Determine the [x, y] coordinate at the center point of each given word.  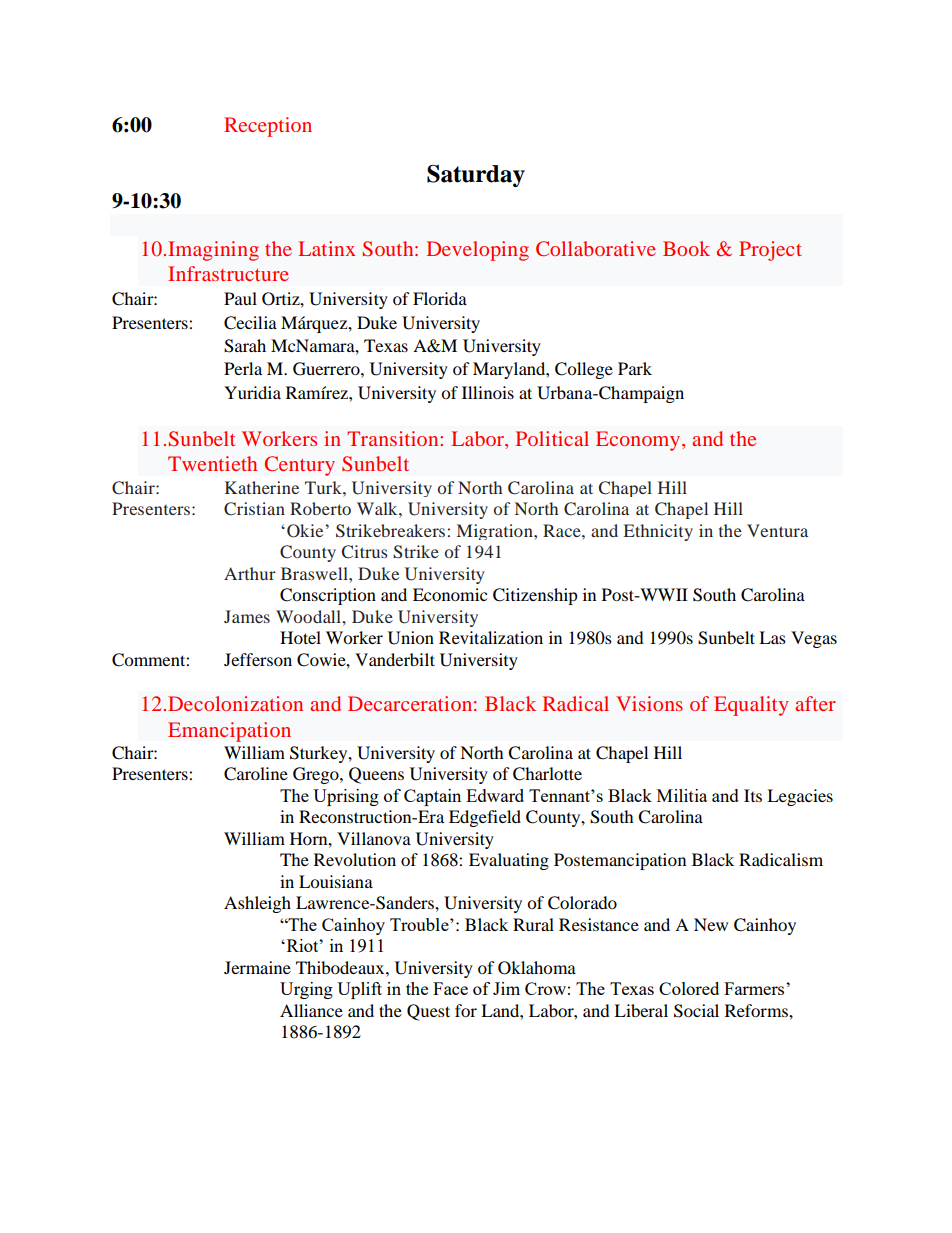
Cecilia [250, 323]
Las [772, 637]
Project [770, 251]
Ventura [777, 530]
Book [686, 248]
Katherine [262, 487]
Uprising [346, 797]
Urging [306, 990]
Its [753, 795]
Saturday [476, 176]
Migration [496, 532]
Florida [440, 298]
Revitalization [491, 637]
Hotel [300, 637]
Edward [495, 795]
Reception [268, 127]
